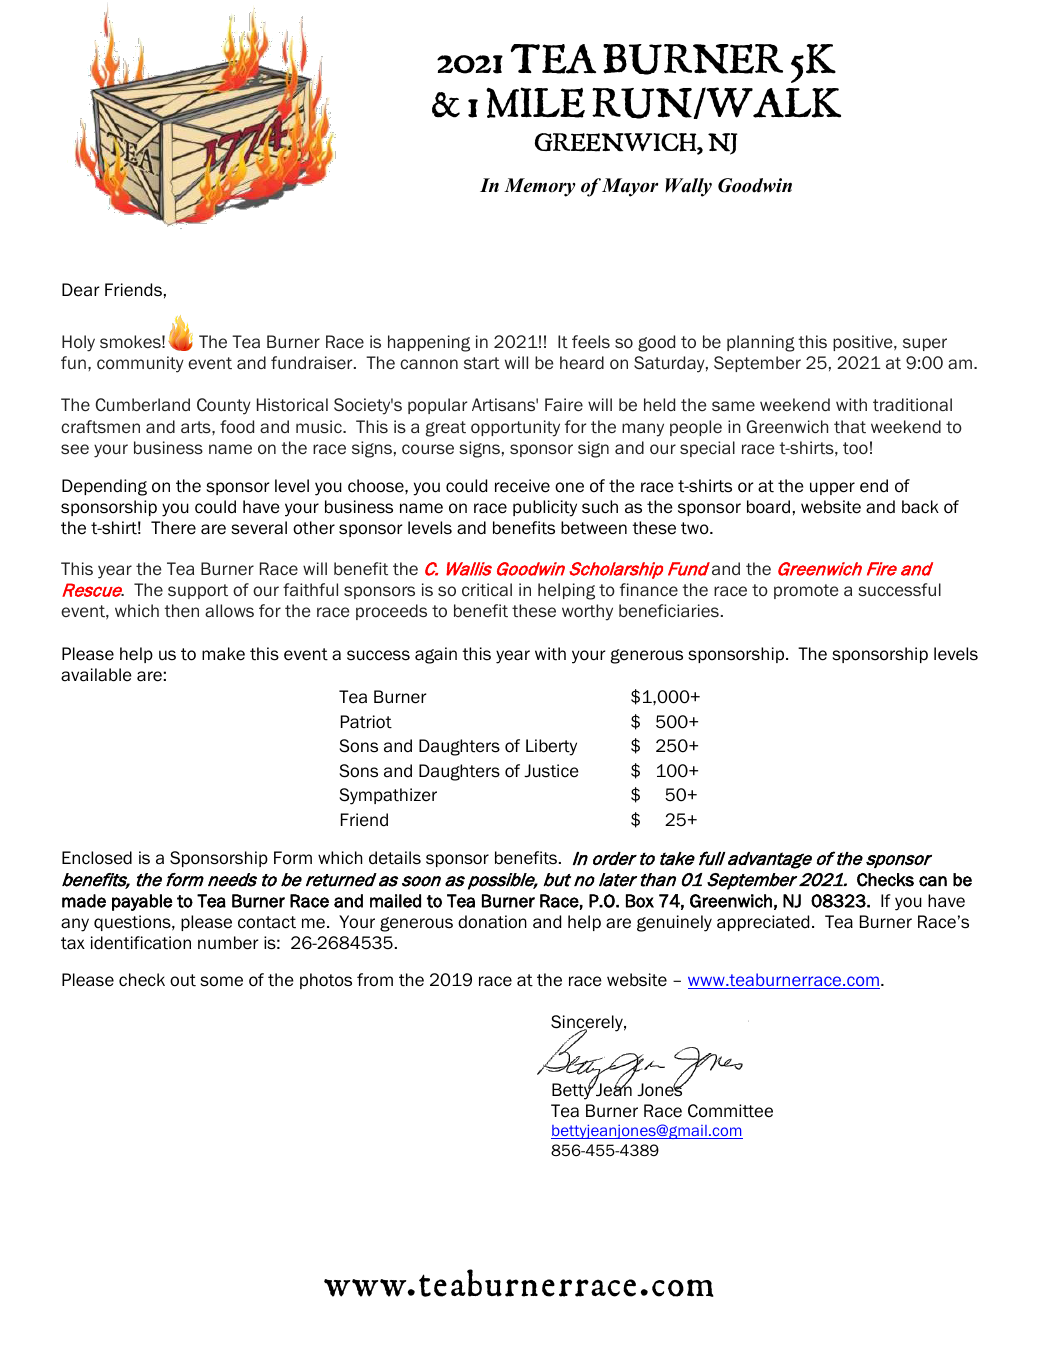 The height and width of the screenshot is (1347, 1041). Describe the element at coordinates (535, 102) in the screenshot. I see `MILE` at that location.
